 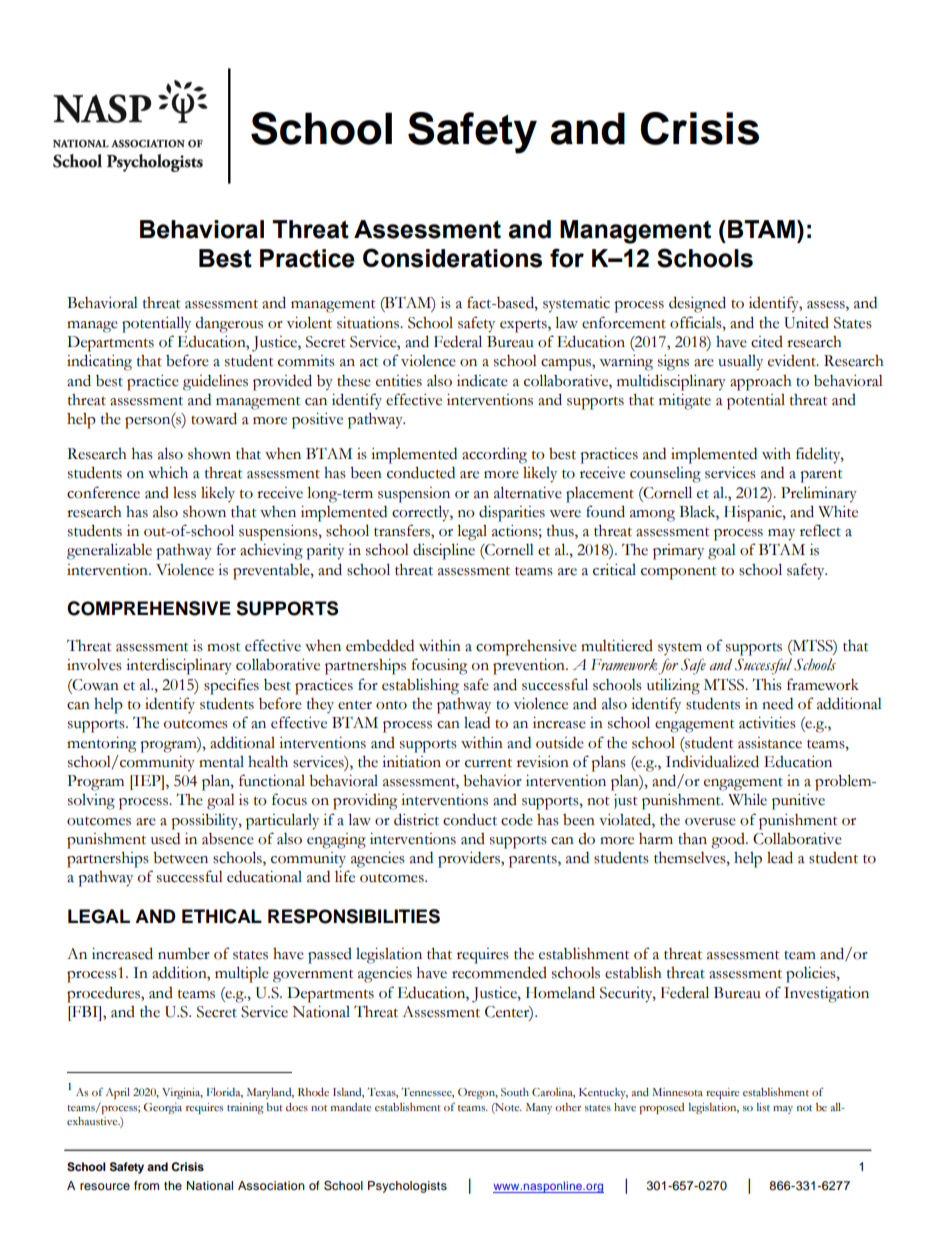 I want to click on dangerous, so click(x=229, y=325).
